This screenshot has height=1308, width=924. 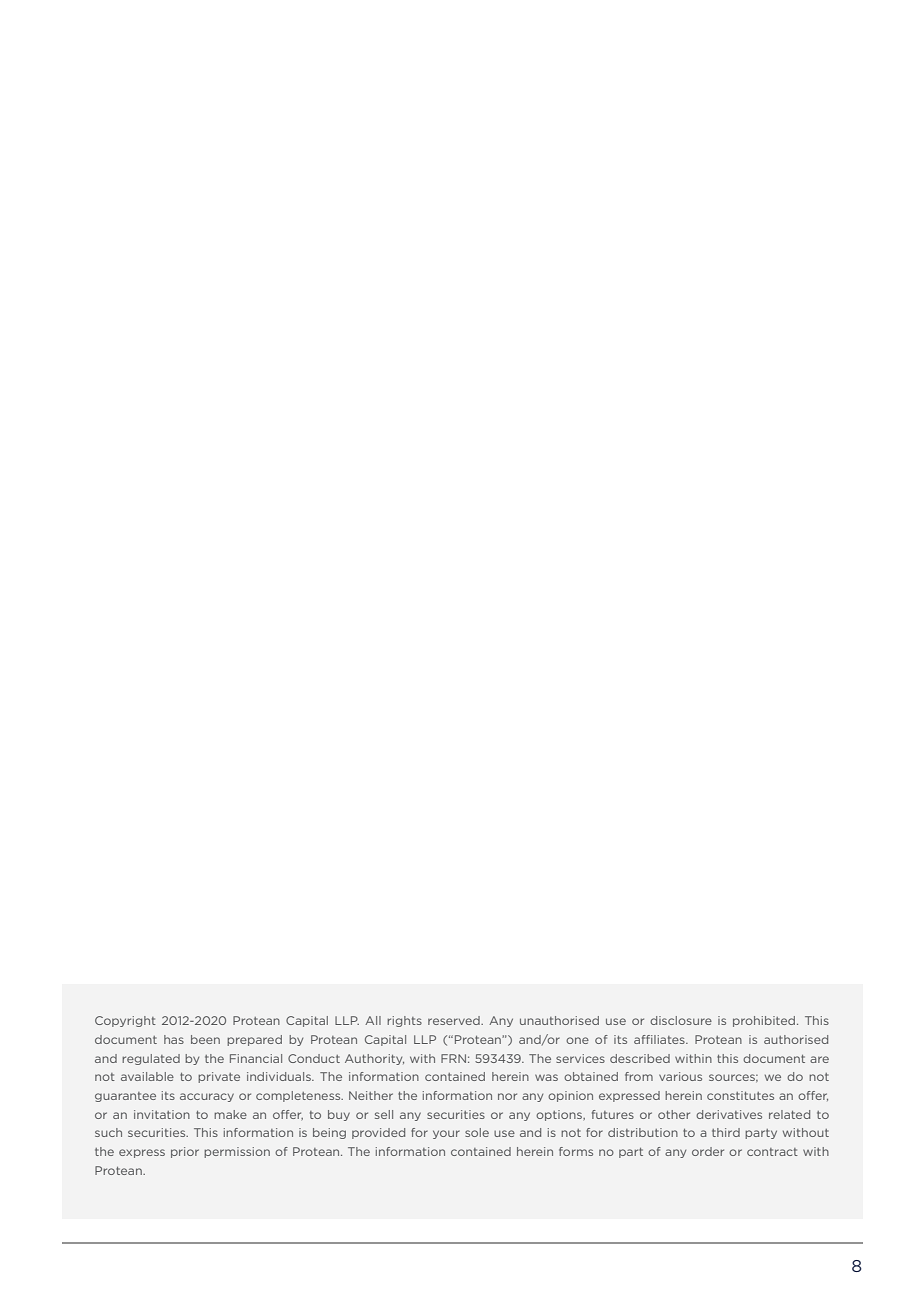 What do you see at coordinates (219, 1077) in the screenshot?
I see `private` at bounding box center [219, 1077].
